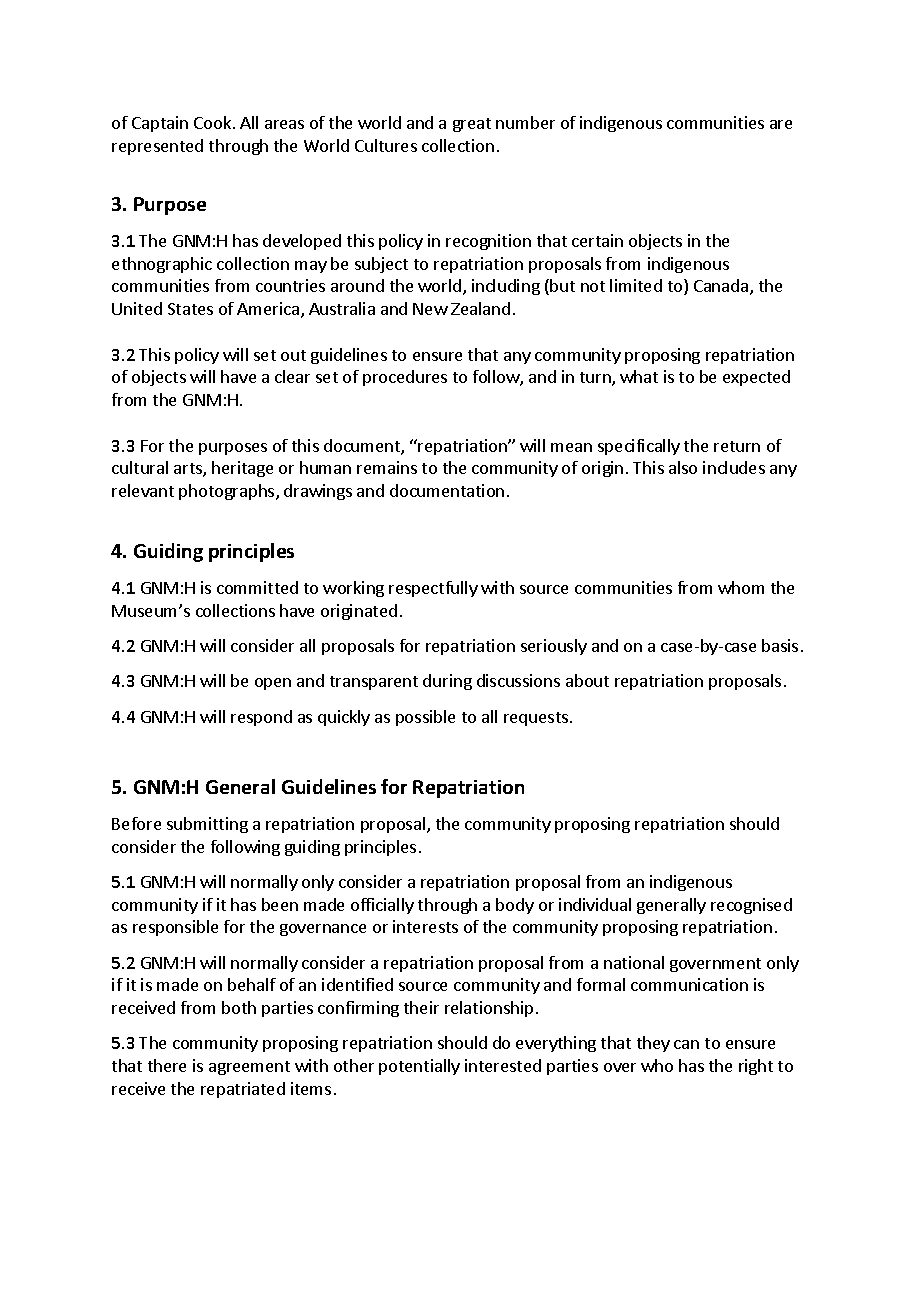 This page has height=1308, width=924. What do you see at coordinates (597, 240) in the page?
I see `certain` at bounding box center [597, 240].
